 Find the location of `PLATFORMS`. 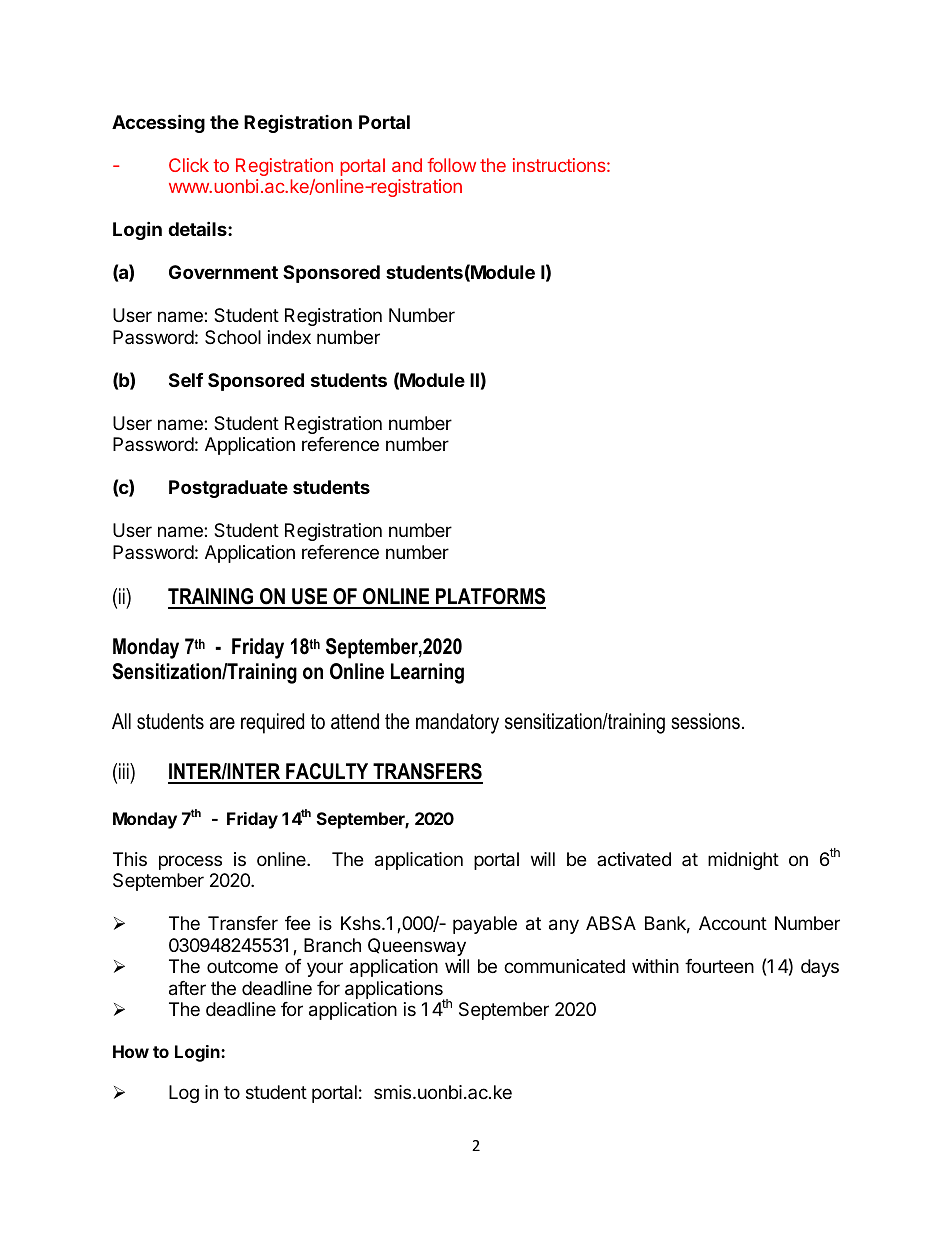

PLATFORMS is located at coordinates (490, 598).
